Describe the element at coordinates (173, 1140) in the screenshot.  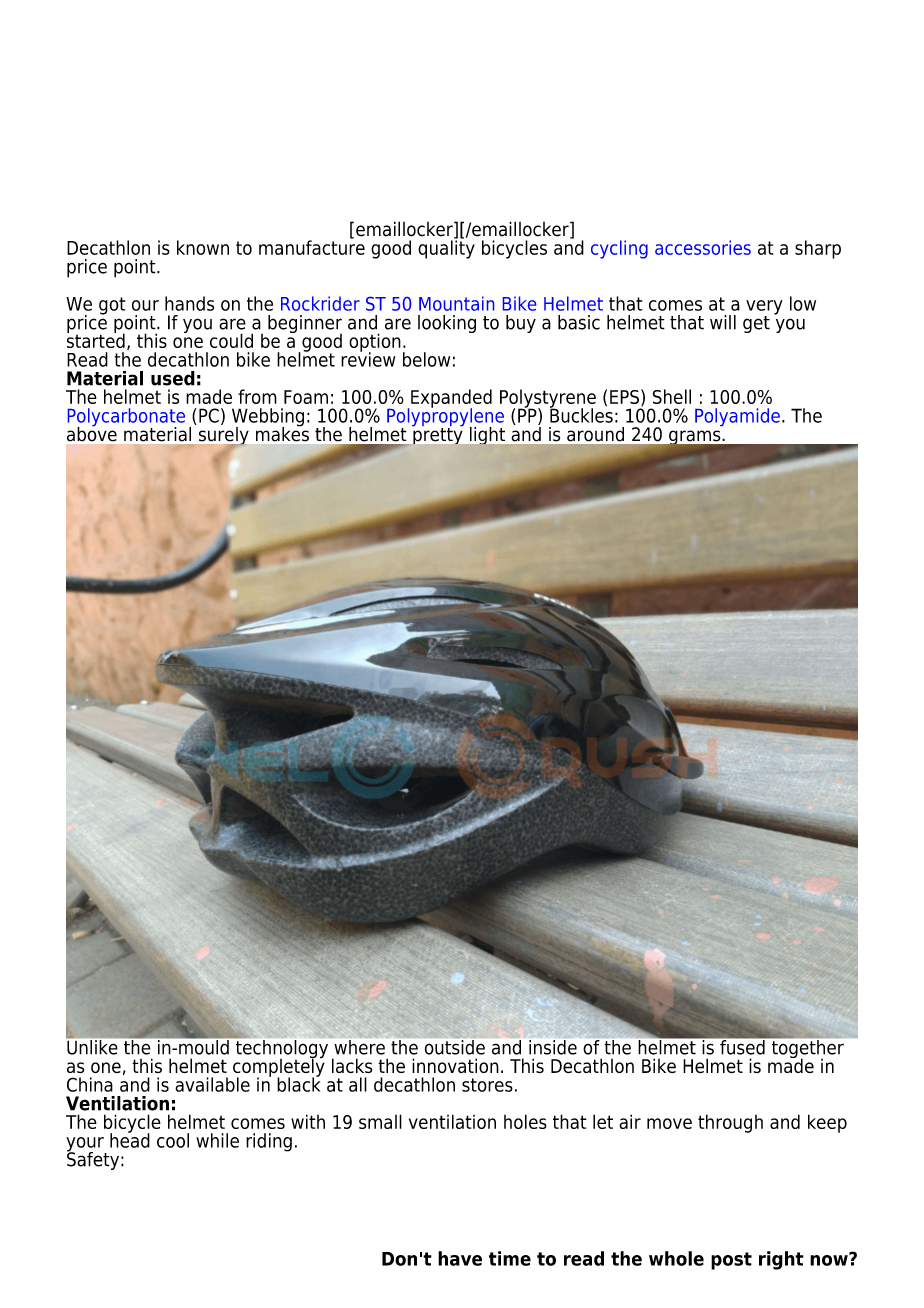
I see `cool` at that location.
